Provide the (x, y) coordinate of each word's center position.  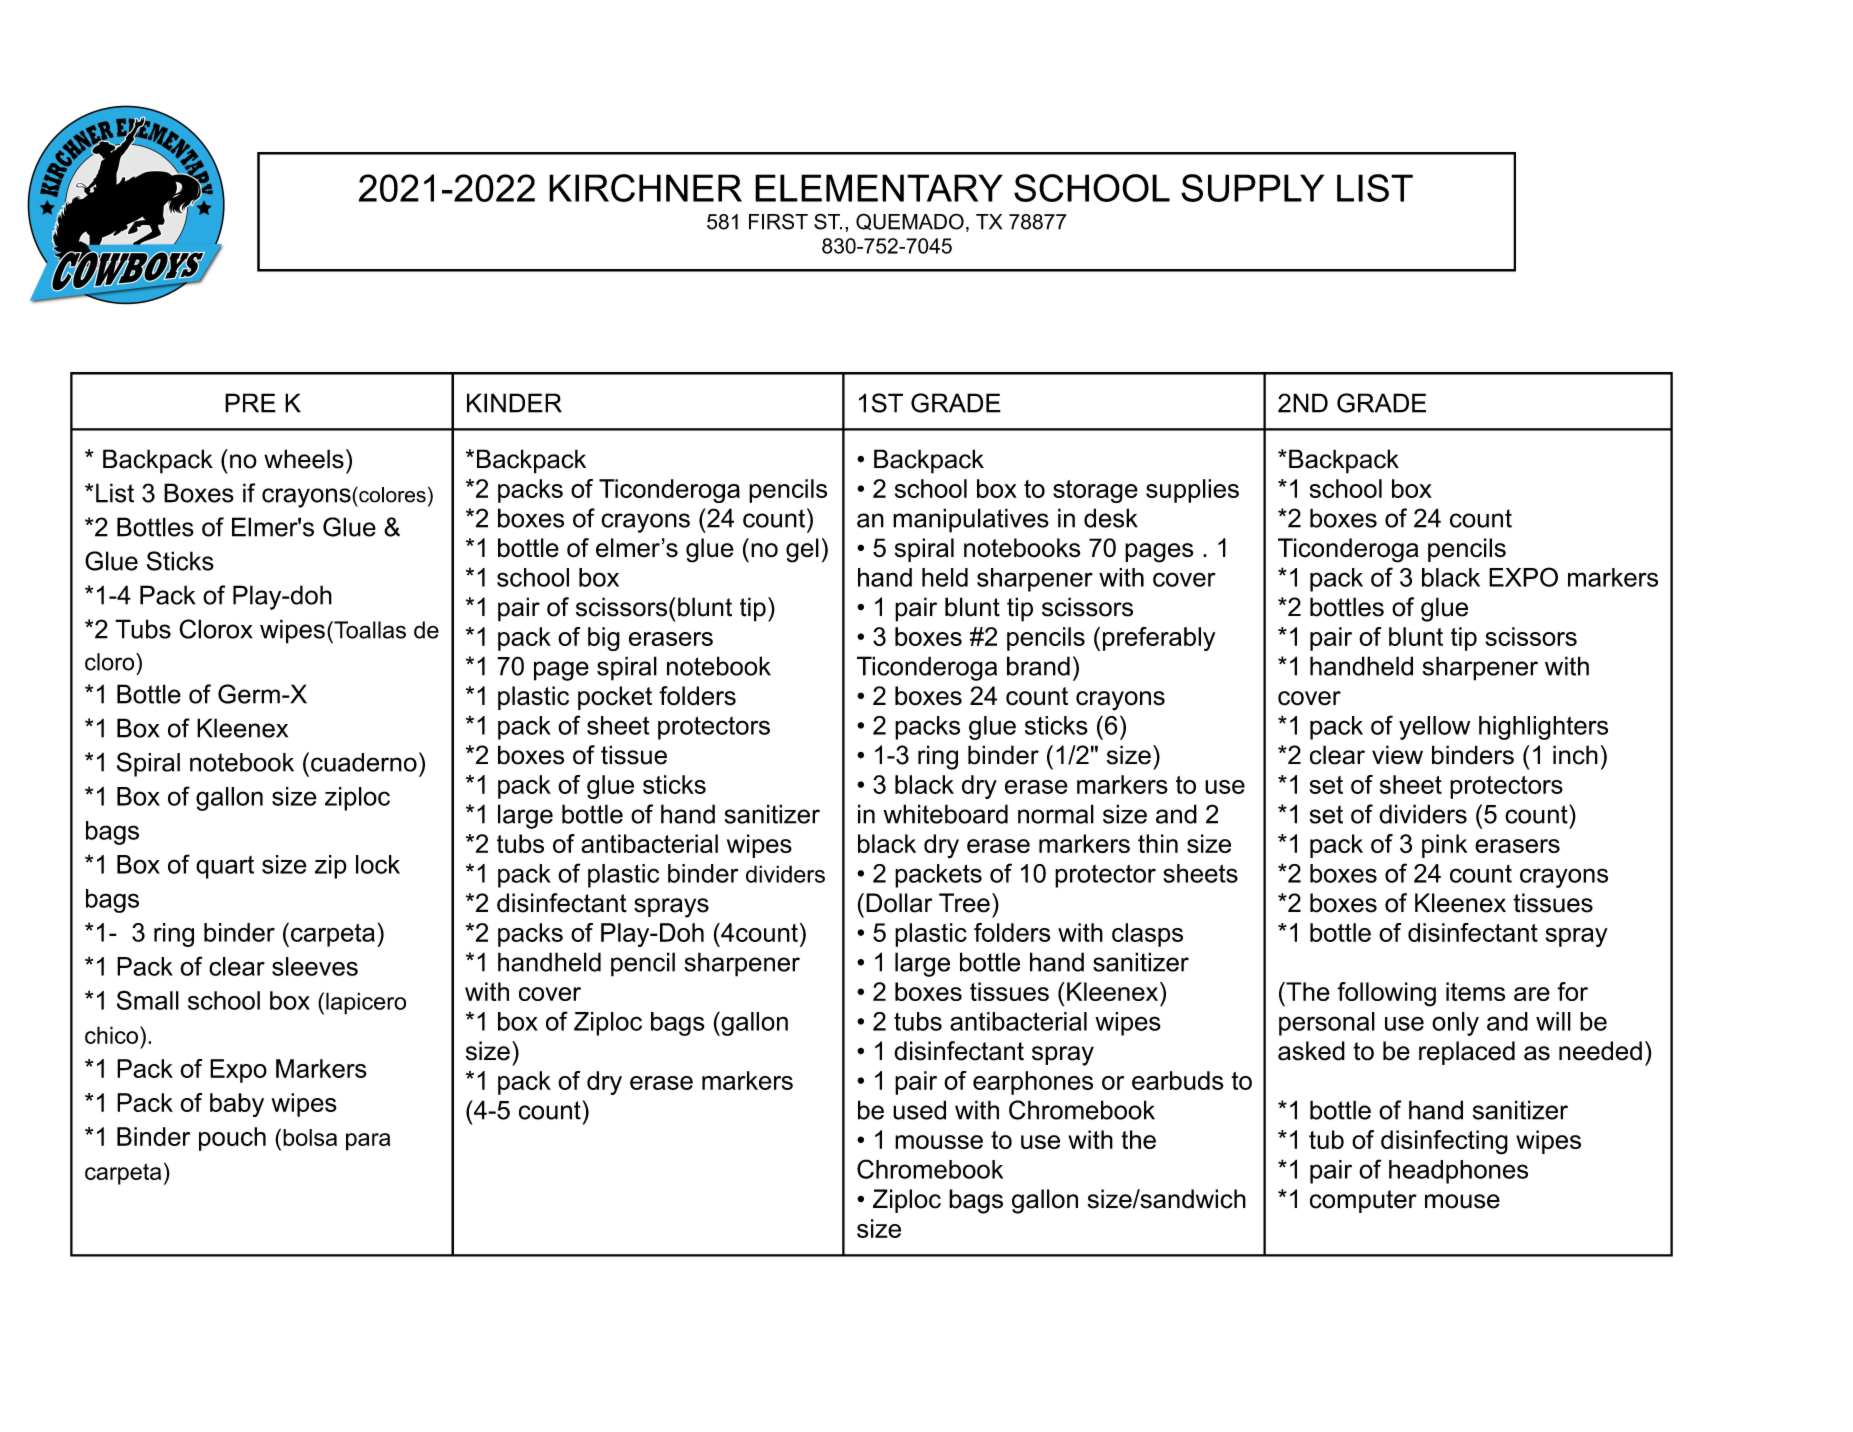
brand (1038, 666)
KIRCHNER (645, 188)
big (604, 639)
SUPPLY (1252, 188)
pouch (232, 1139)
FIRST (778, 221)
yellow (1434, 728)
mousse (939, 1142)
